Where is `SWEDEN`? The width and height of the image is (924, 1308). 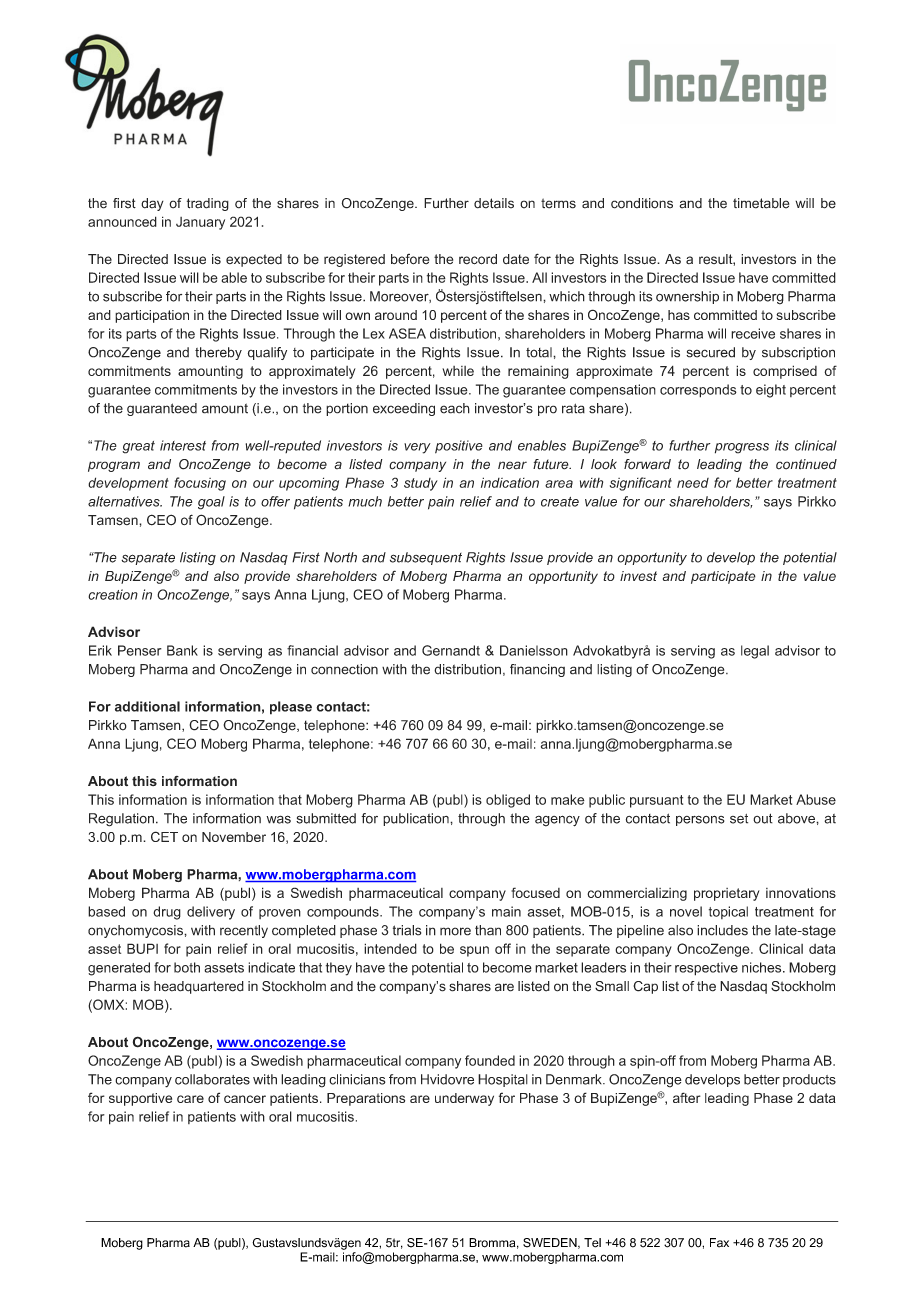
SWEDEN is located at coordinates (551, 1243).
